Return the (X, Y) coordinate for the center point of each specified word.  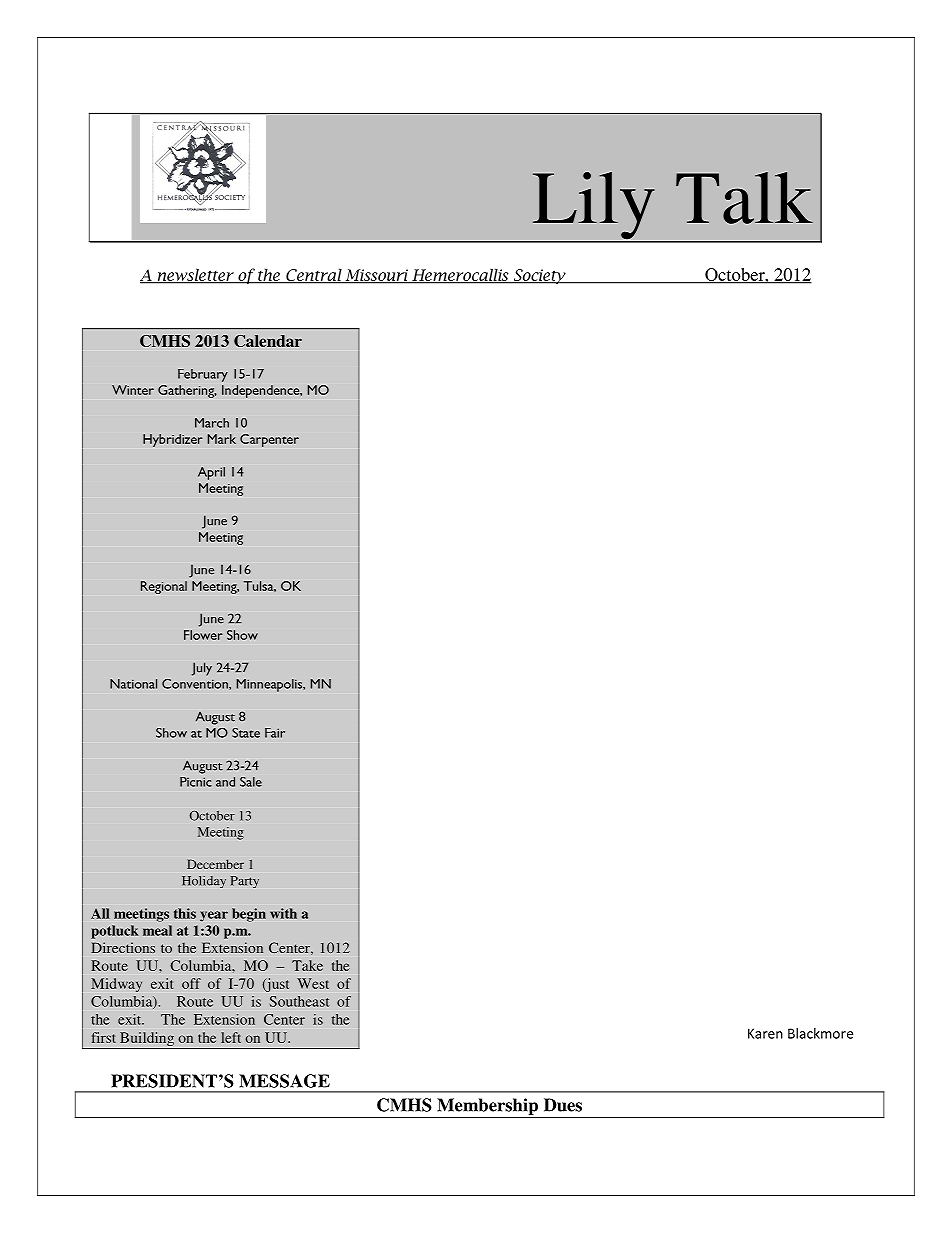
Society (539, 276)
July (202, 669)
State (246, 733)
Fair (275, 733)
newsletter (195, 275)
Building (147, 1039)
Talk (744, 198)
